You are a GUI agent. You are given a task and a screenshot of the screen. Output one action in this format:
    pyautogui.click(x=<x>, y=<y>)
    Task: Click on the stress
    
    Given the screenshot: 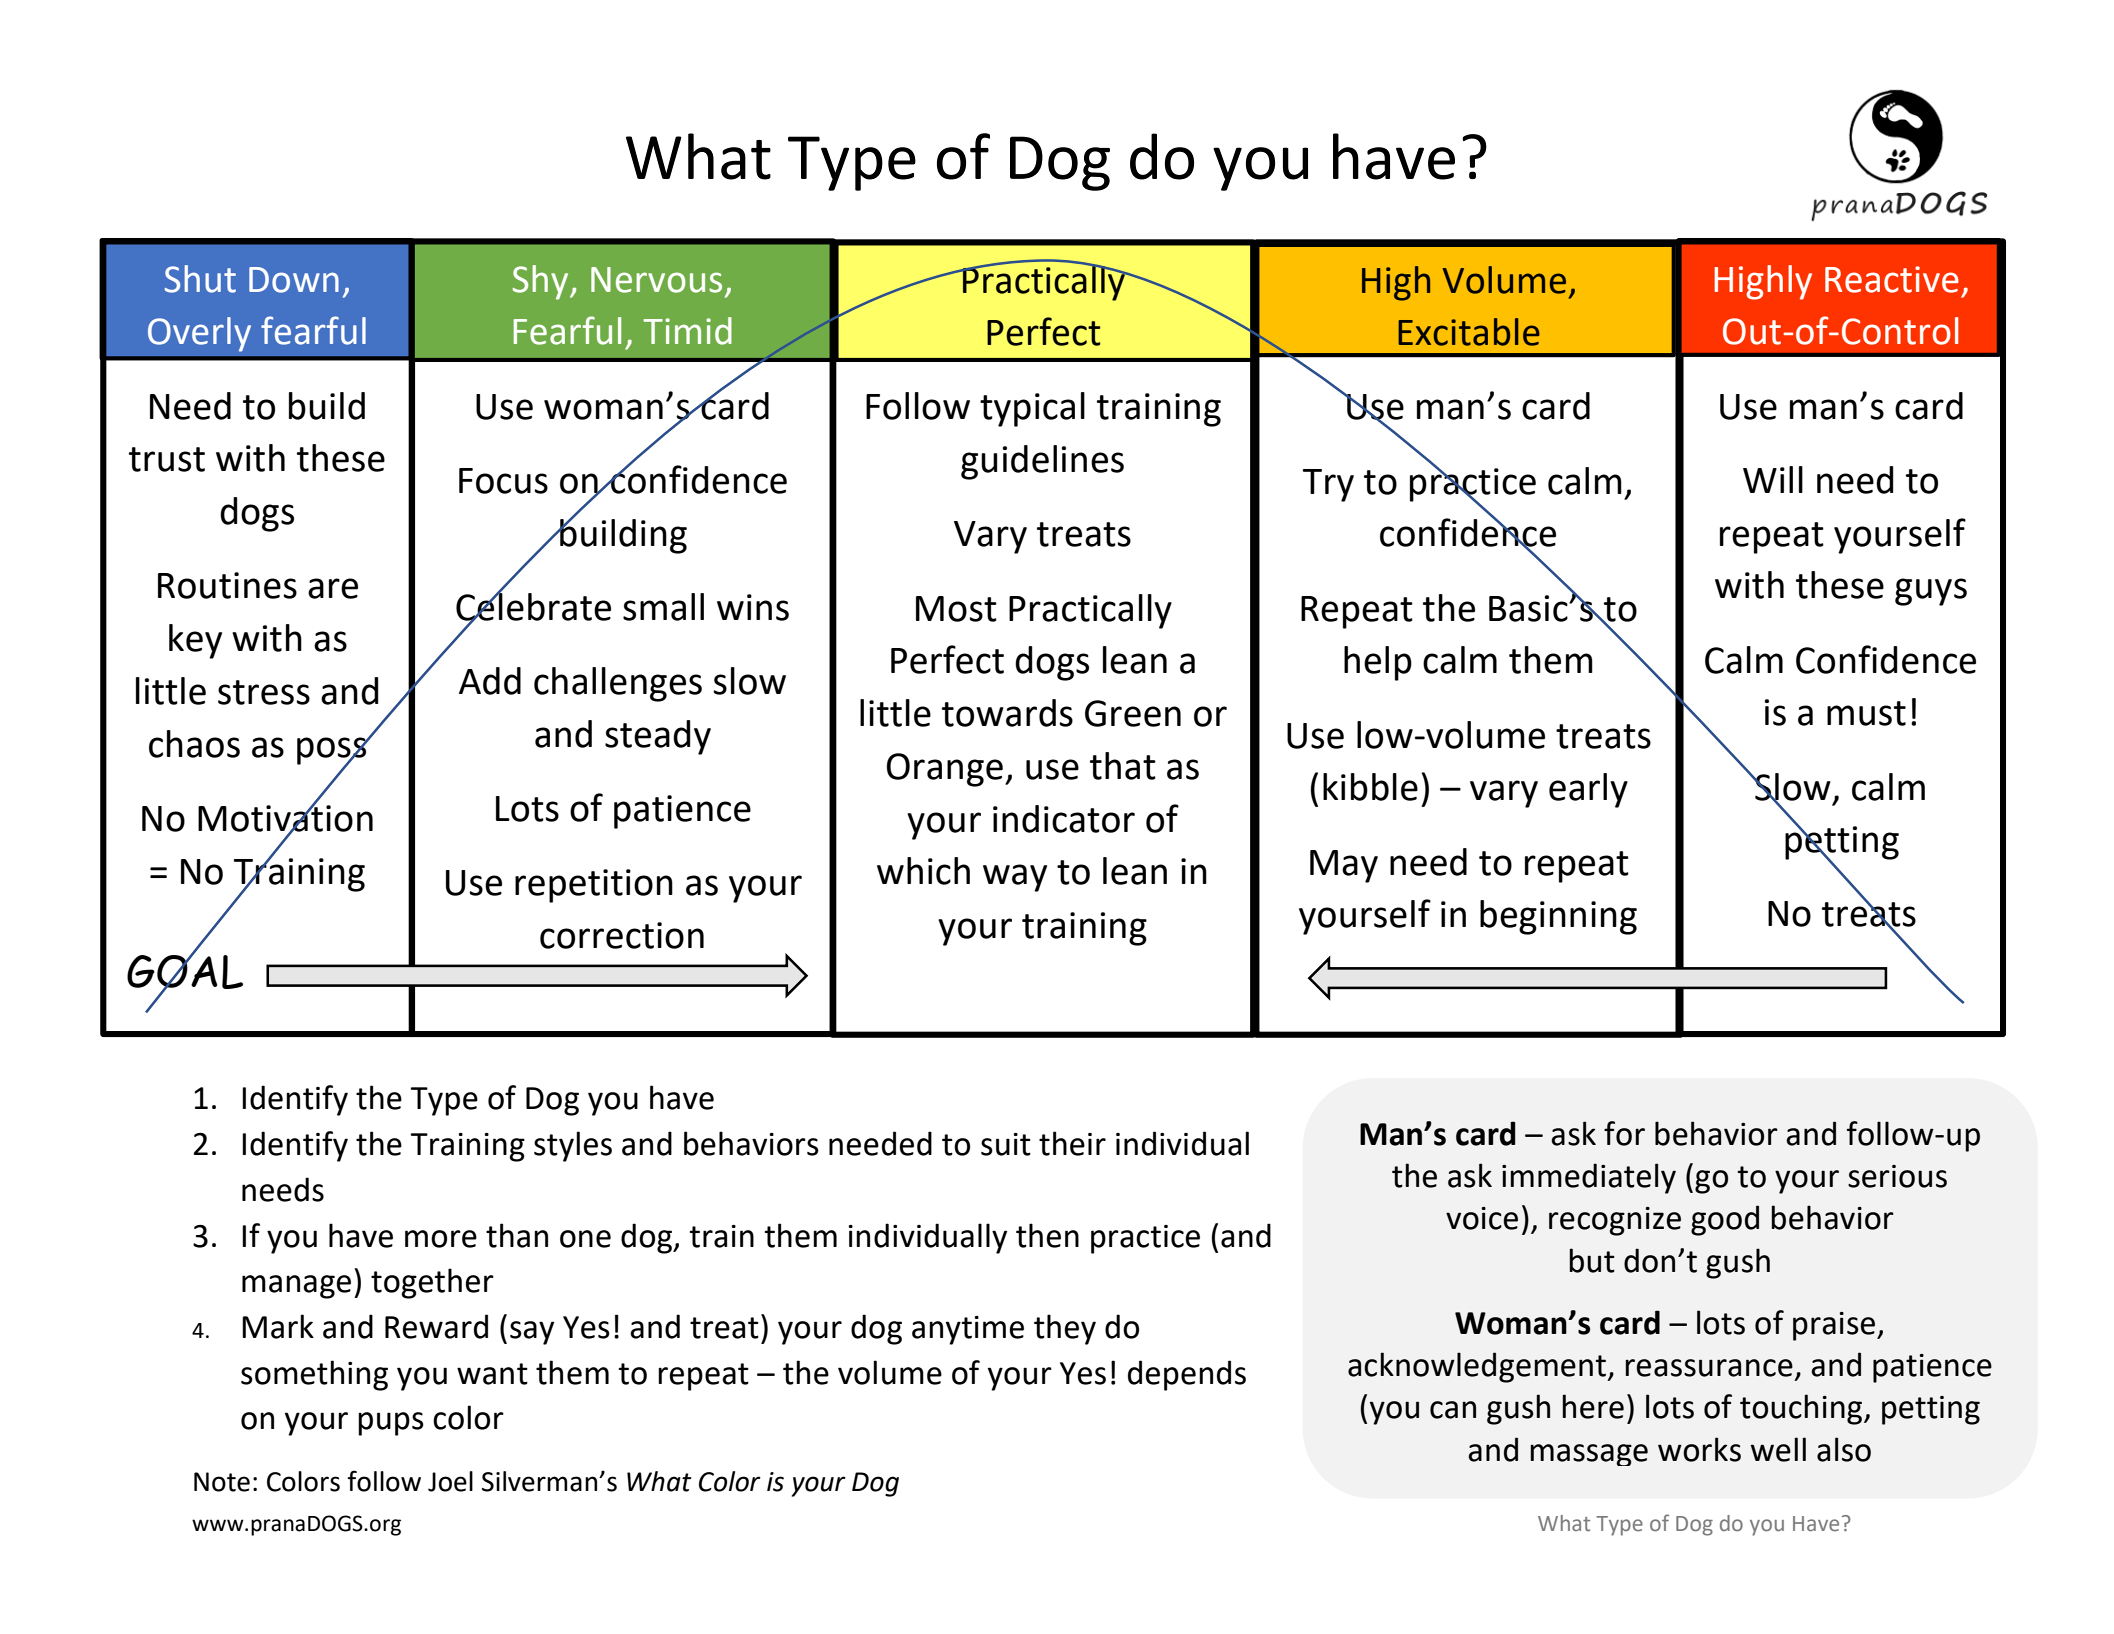 What is the action you would take?
    pyautogui.click(x=264, y=692)
